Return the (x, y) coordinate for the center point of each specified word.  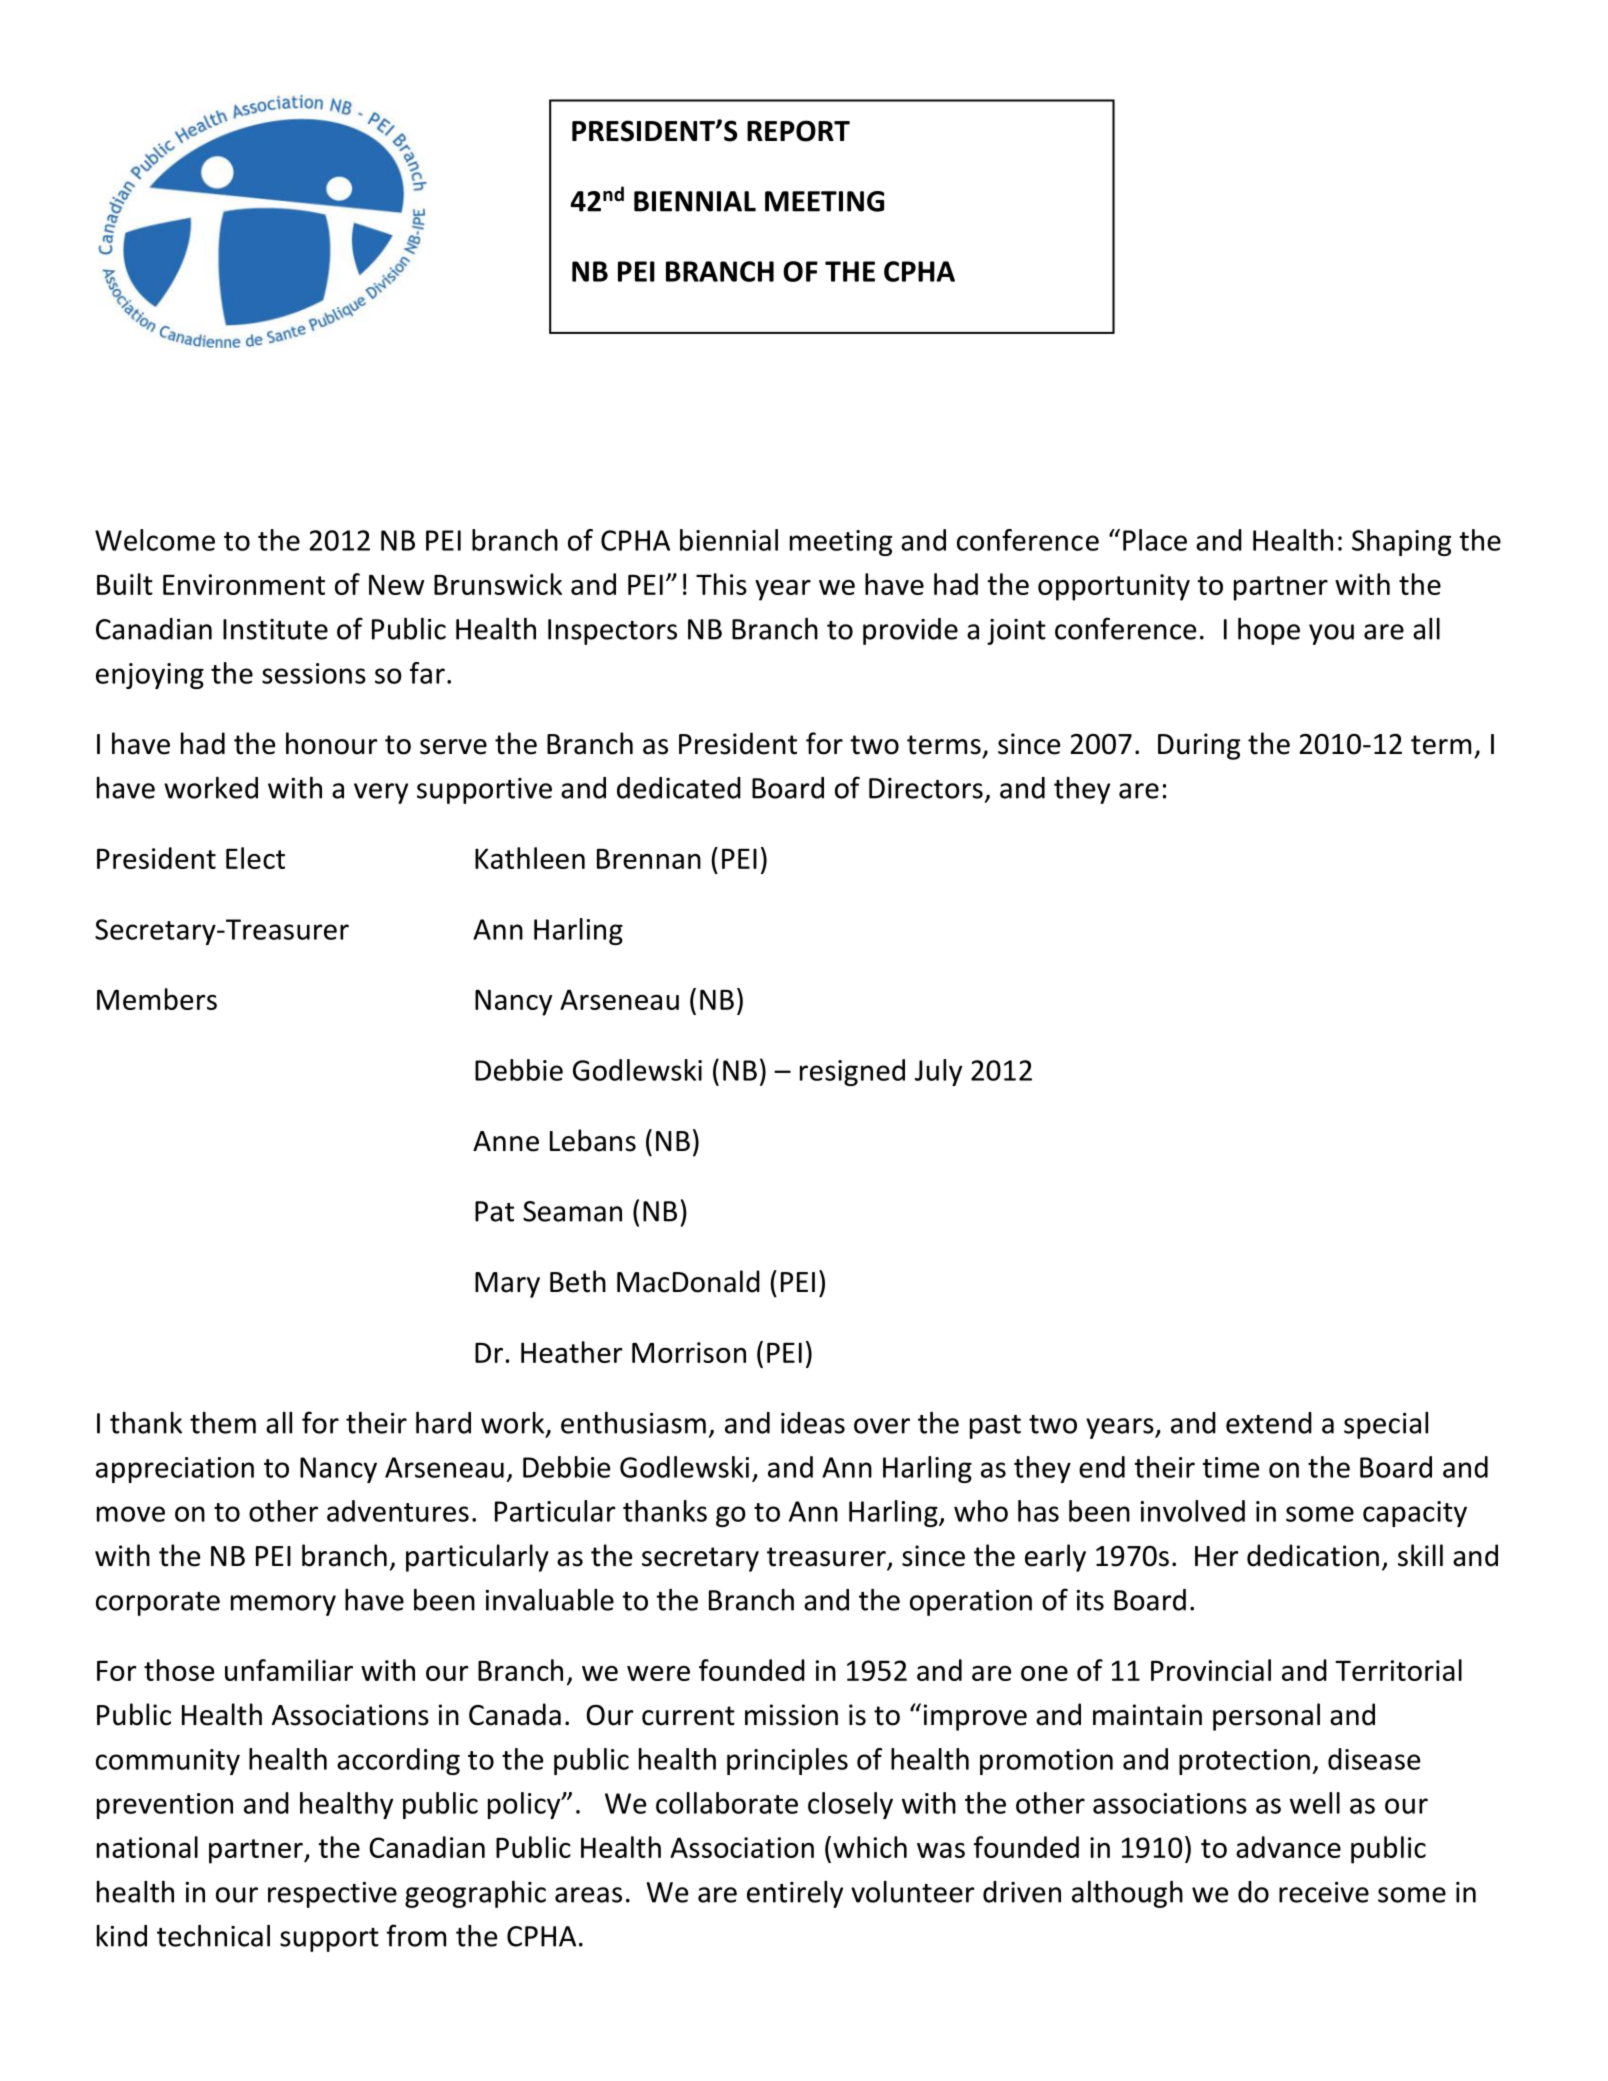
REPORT (798, 131)
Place (1155, 540)
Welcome (155, 540)
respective (332, 1895)
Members (157, 999)
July (938, 1072)
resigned (852, 1072)
